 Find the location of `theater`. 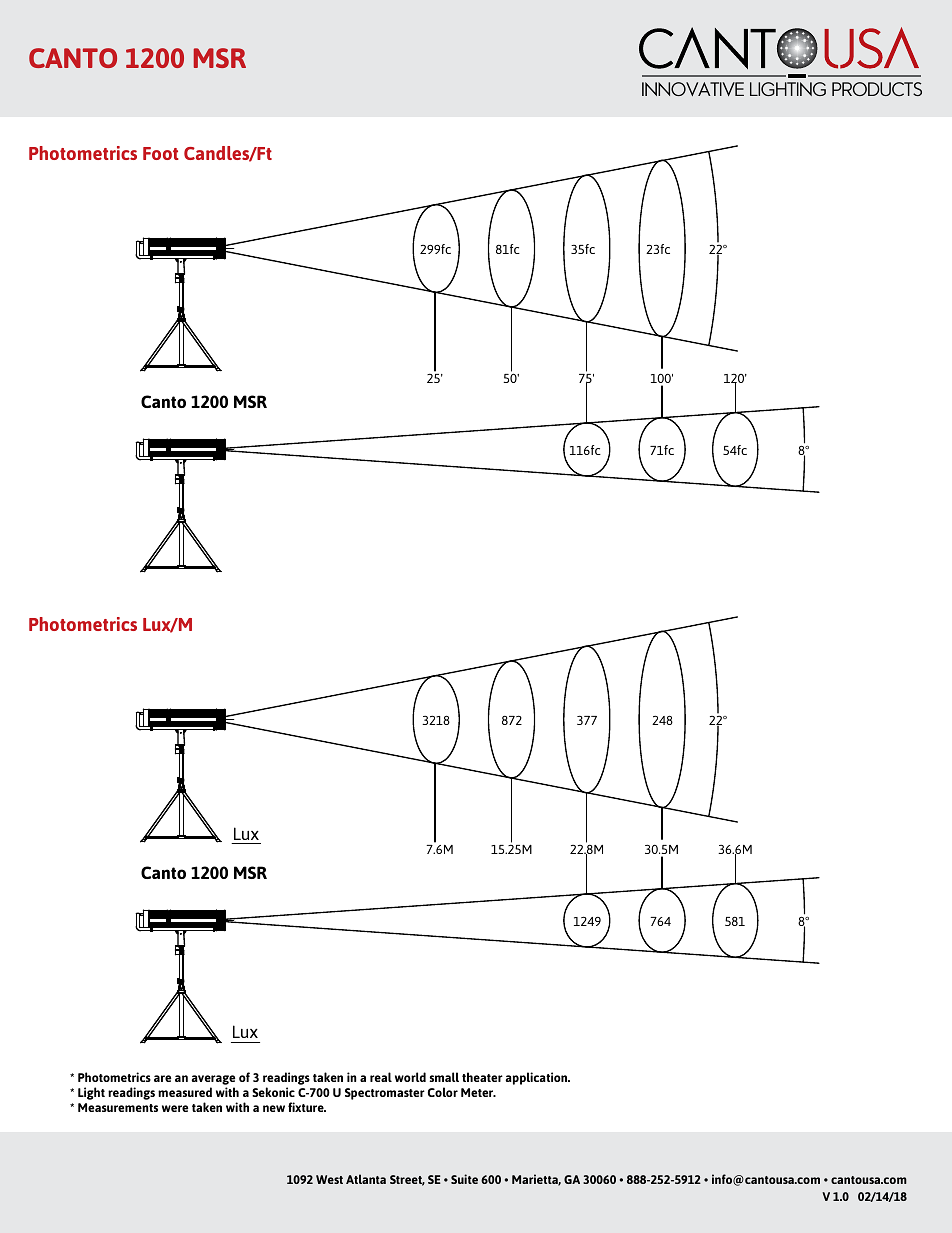

theater is located at coordinates (482, 1077).
